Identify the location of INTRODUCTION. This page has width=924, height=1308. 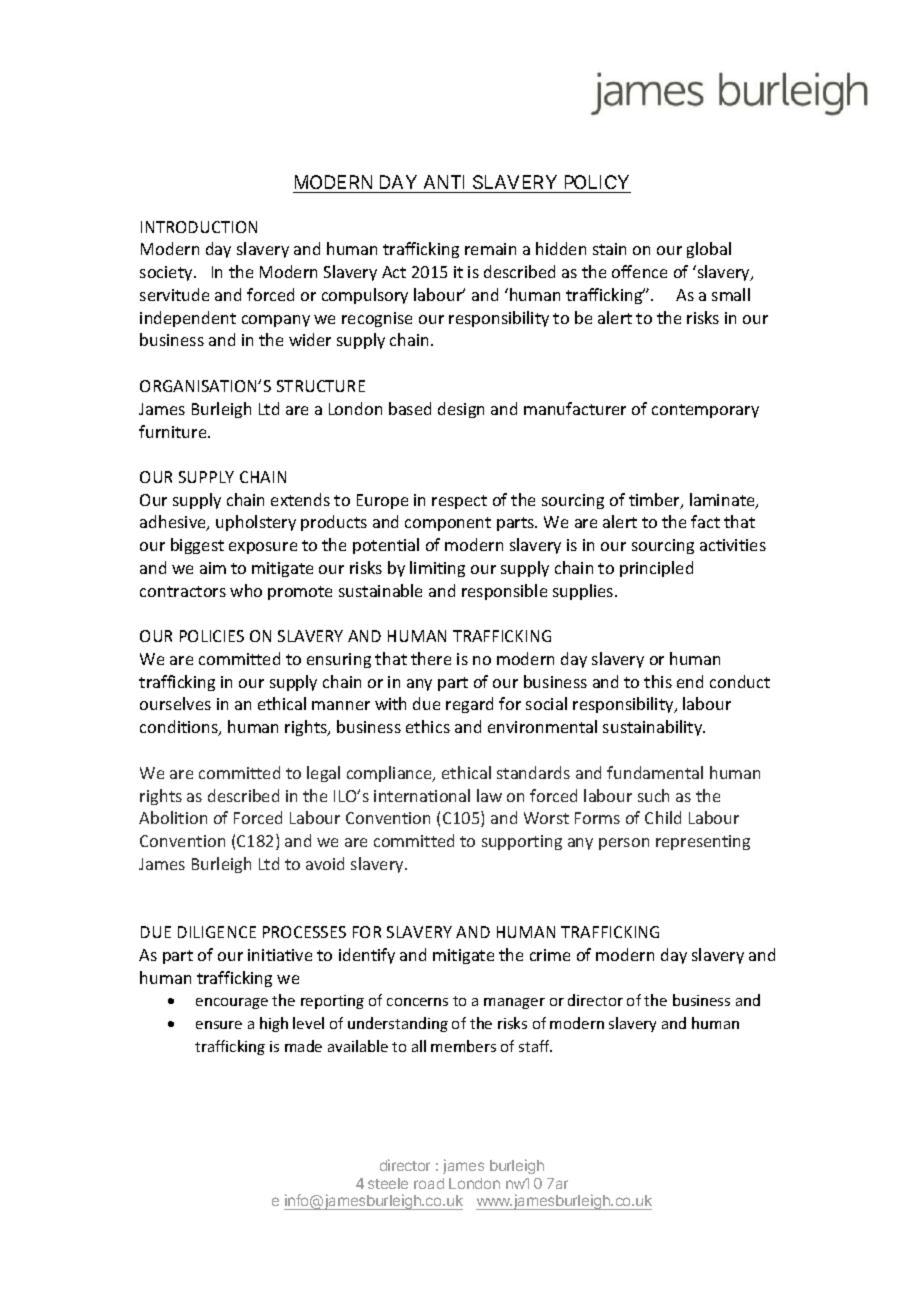
(199, 227).
